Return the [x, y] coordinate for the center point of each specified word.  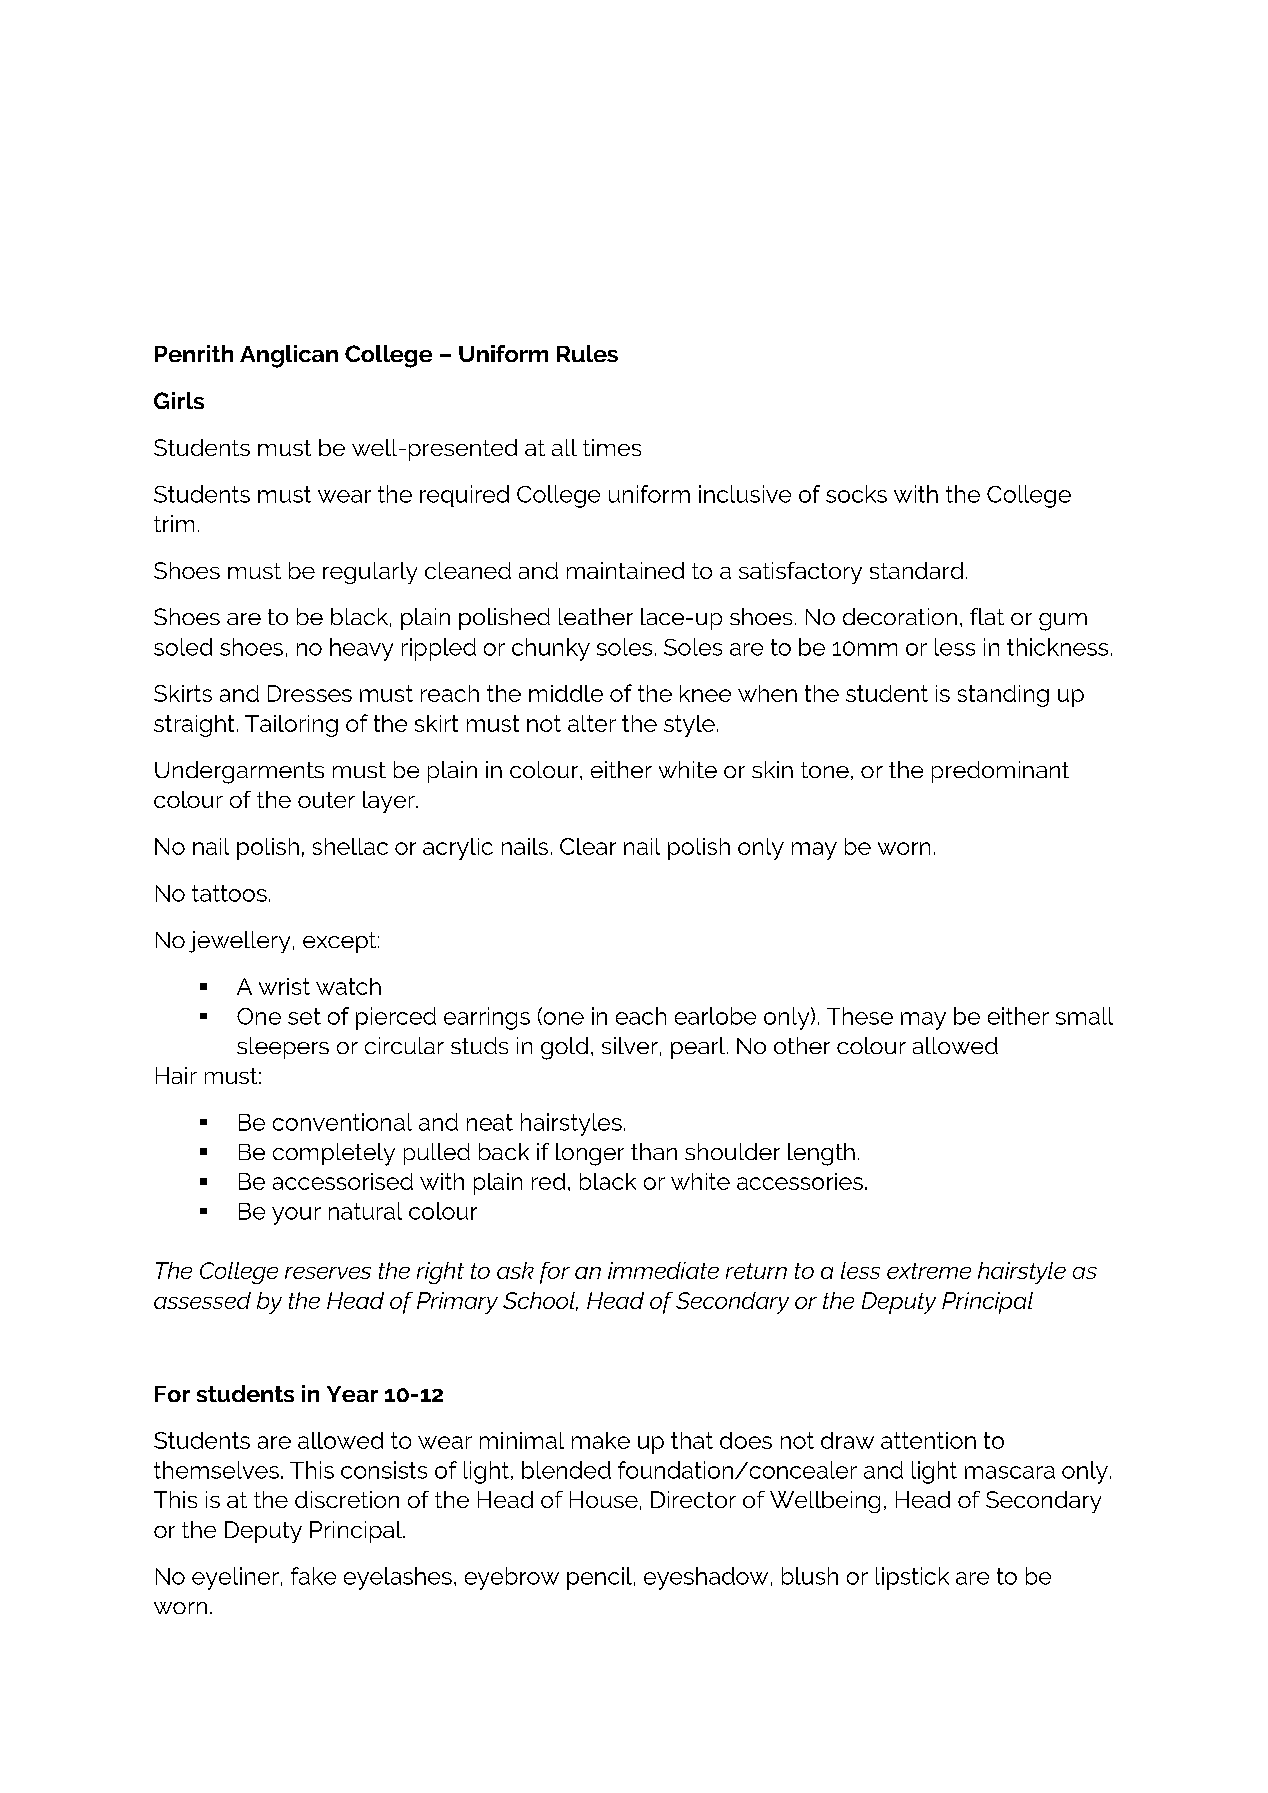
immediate [663, 1270]
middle [566, 693]
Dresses [310, 693]
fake [313, 1576]
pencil [599, 1578]
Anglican [289, 356]
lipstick [912, 1578]
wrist [284, 986]
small [1084, 1016]
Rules [587, 353]
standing [1003, 696]
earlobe [715, 1016]
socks [856, 494]
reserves [328, 1273]
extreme [929, 1271]
